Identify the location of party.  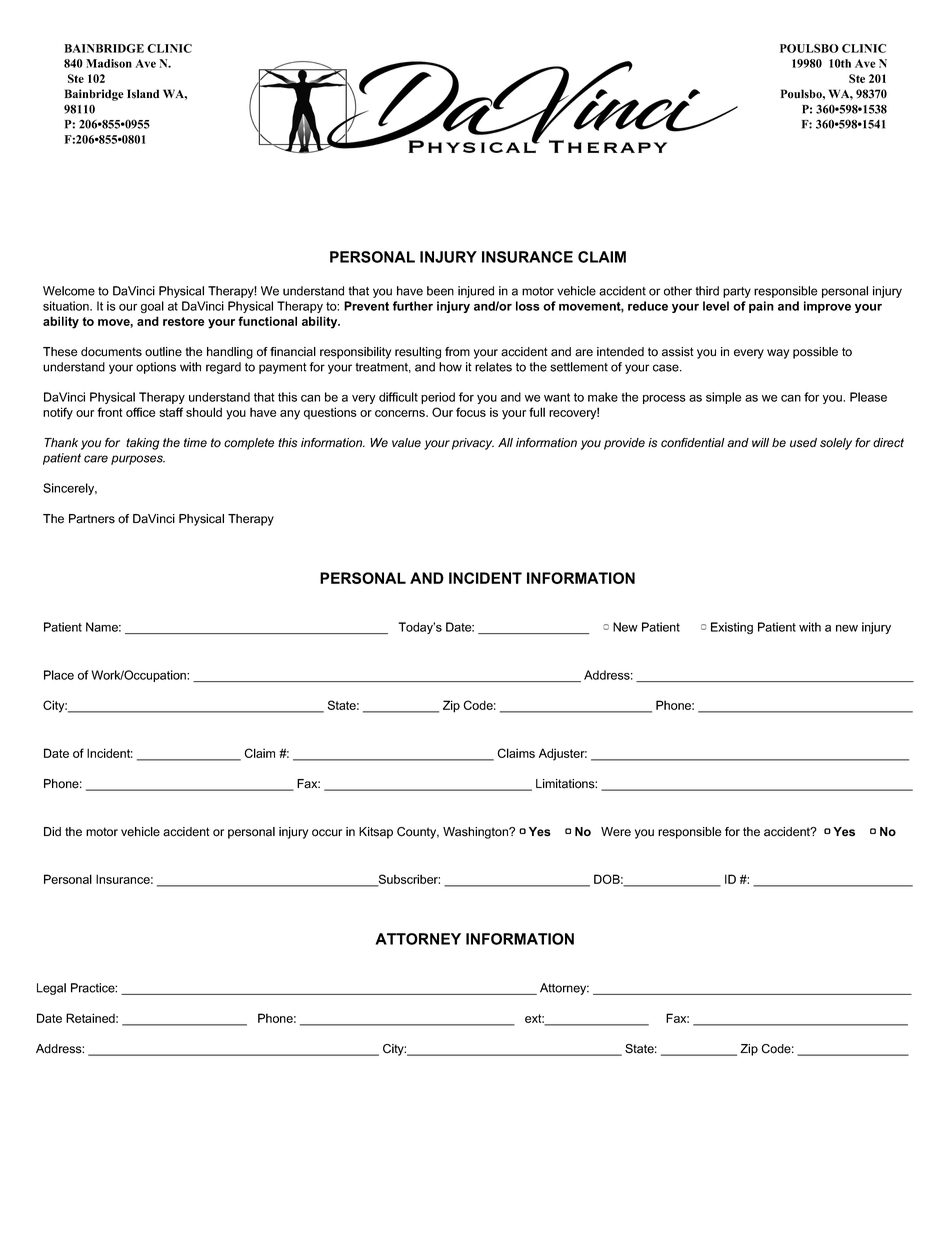
(737, 292).
